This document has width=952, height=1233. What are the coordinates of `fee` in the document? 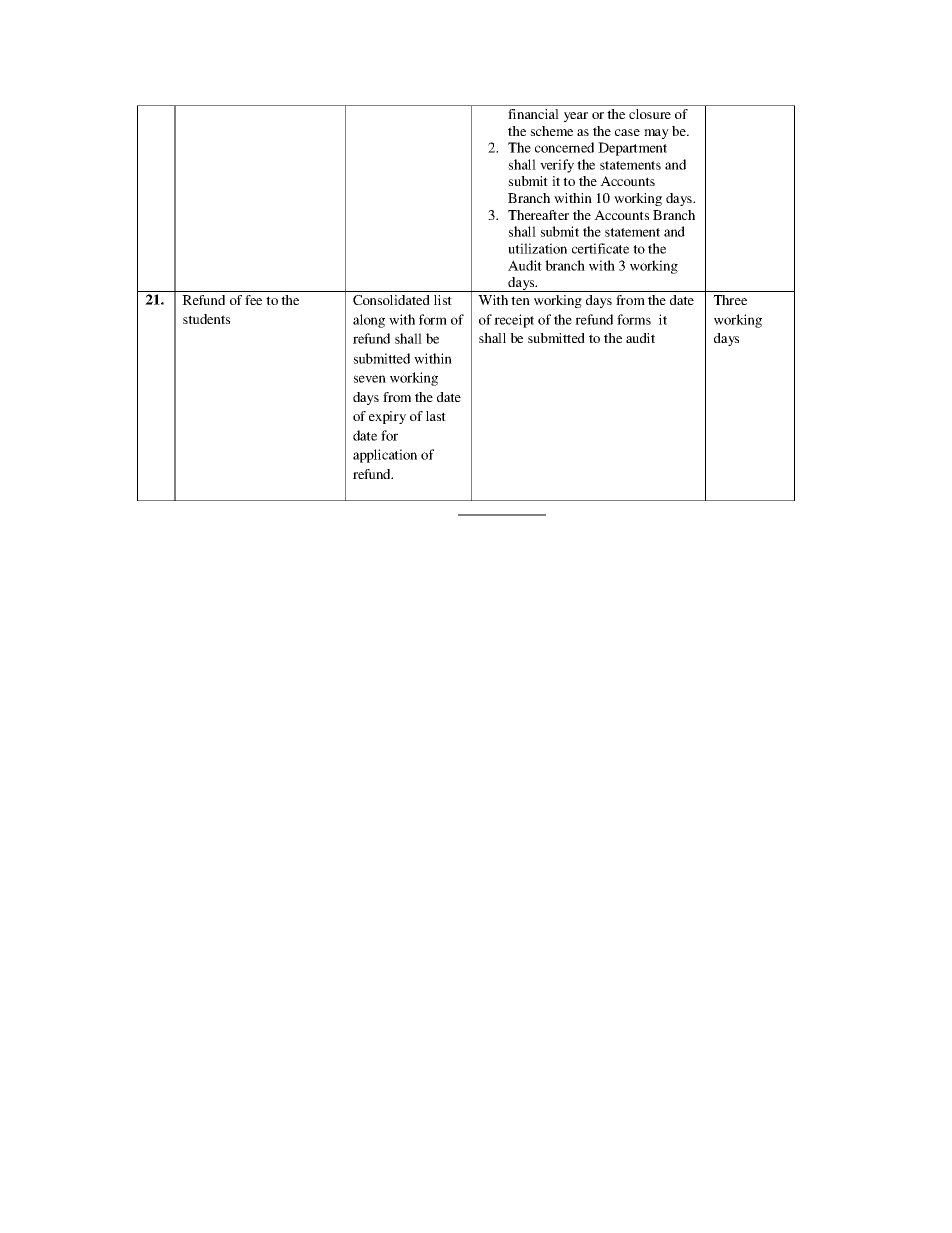 It's located at (253, 300).
